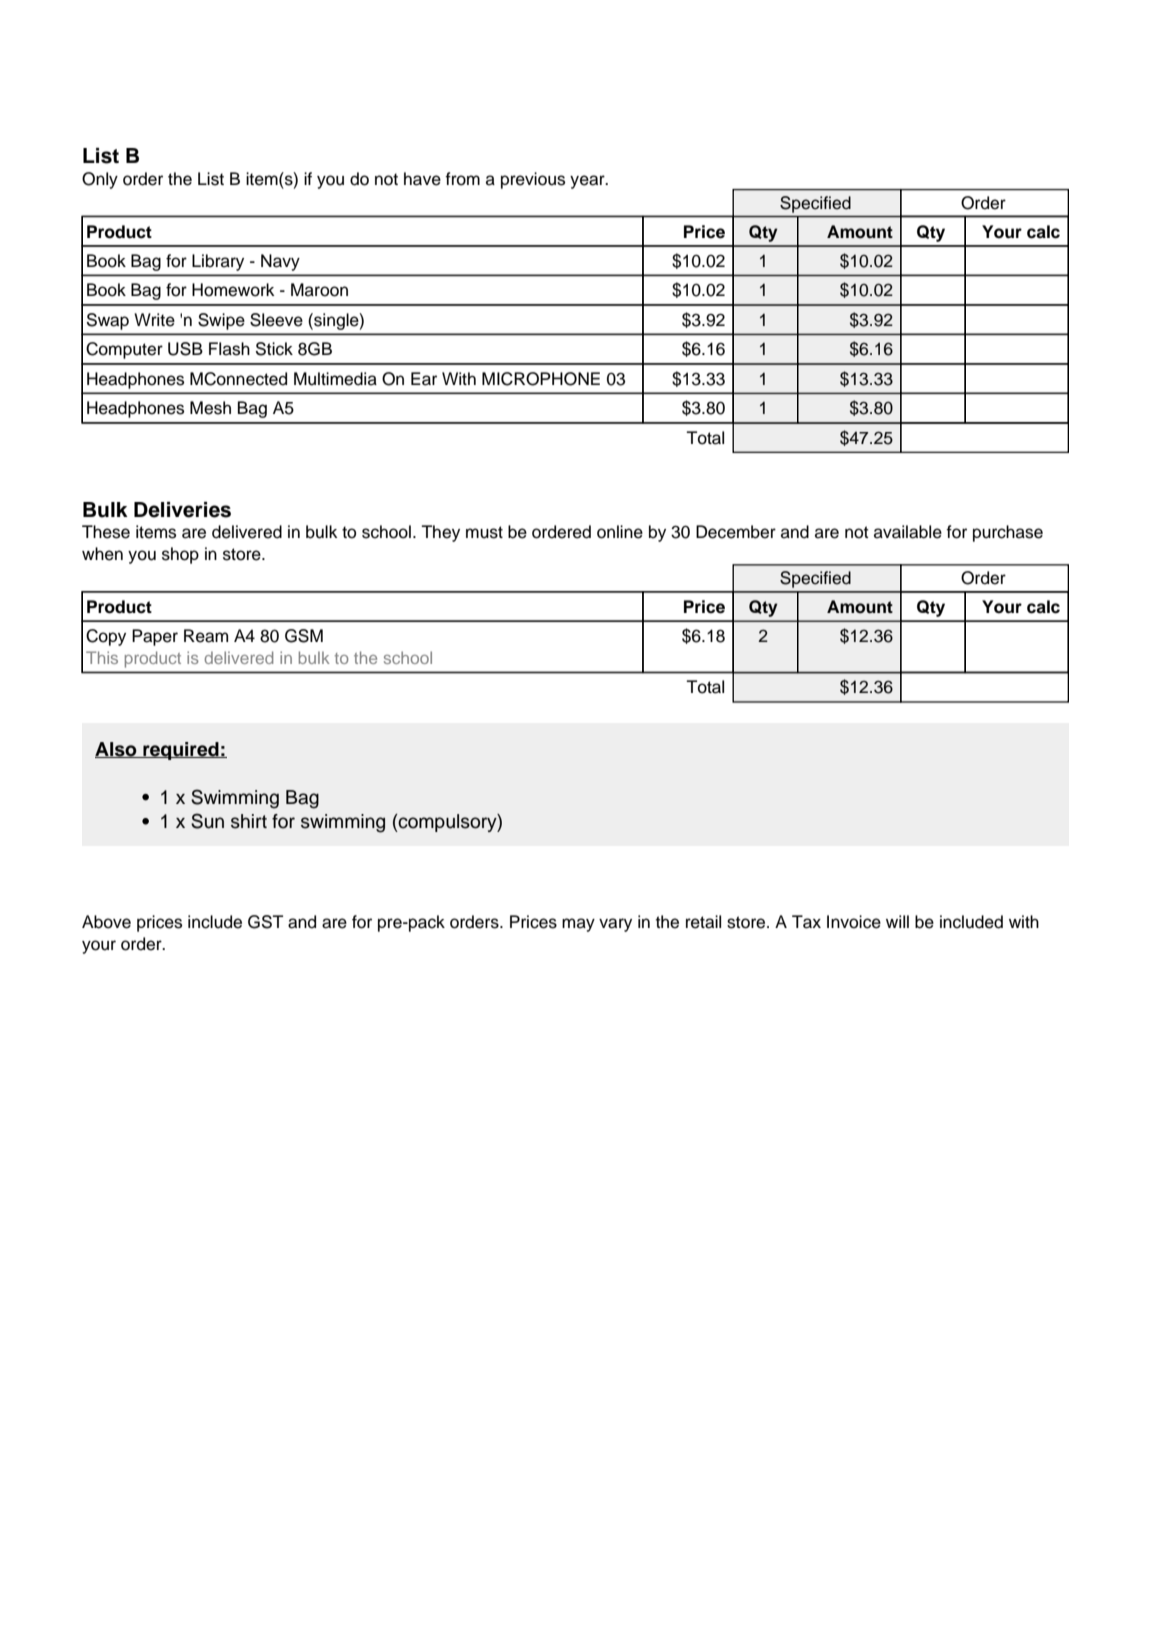 The image size is (1151, 1628). I want to click on GSM, so click(304, 636).
